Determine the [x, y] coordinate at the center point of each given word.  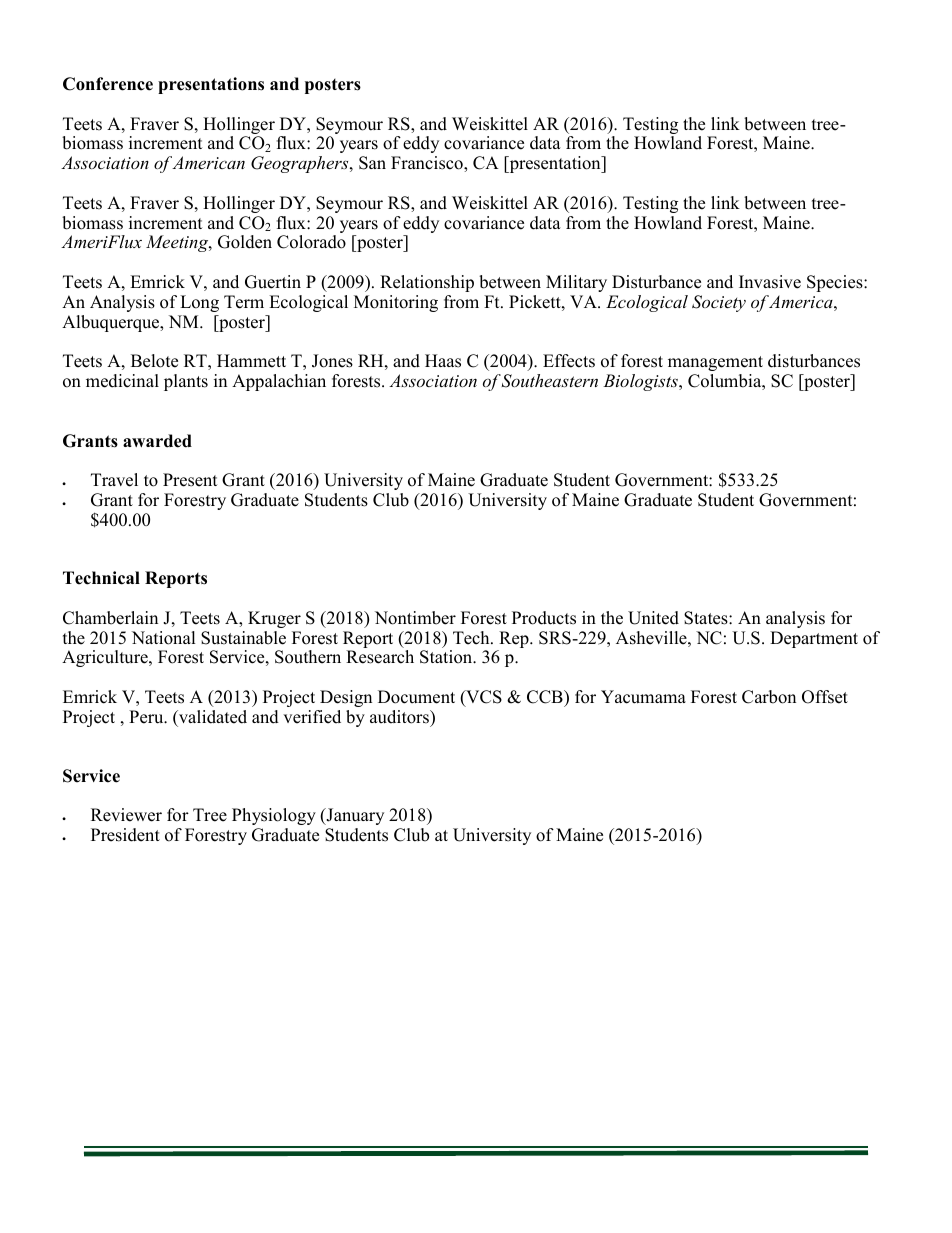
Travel [114, 480]
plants [186, 382]
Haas [443, 361]
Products [544, 618]
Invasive [770, 282]
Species [836, 283]
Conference [108, 84]
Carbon [769, 697]
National [164, 638]
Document [416, 697]
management [715, 363]
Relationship [427, 283]
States [707, 618]
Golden [245, 242]
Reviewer [126, 815]
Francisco [428, 164]
